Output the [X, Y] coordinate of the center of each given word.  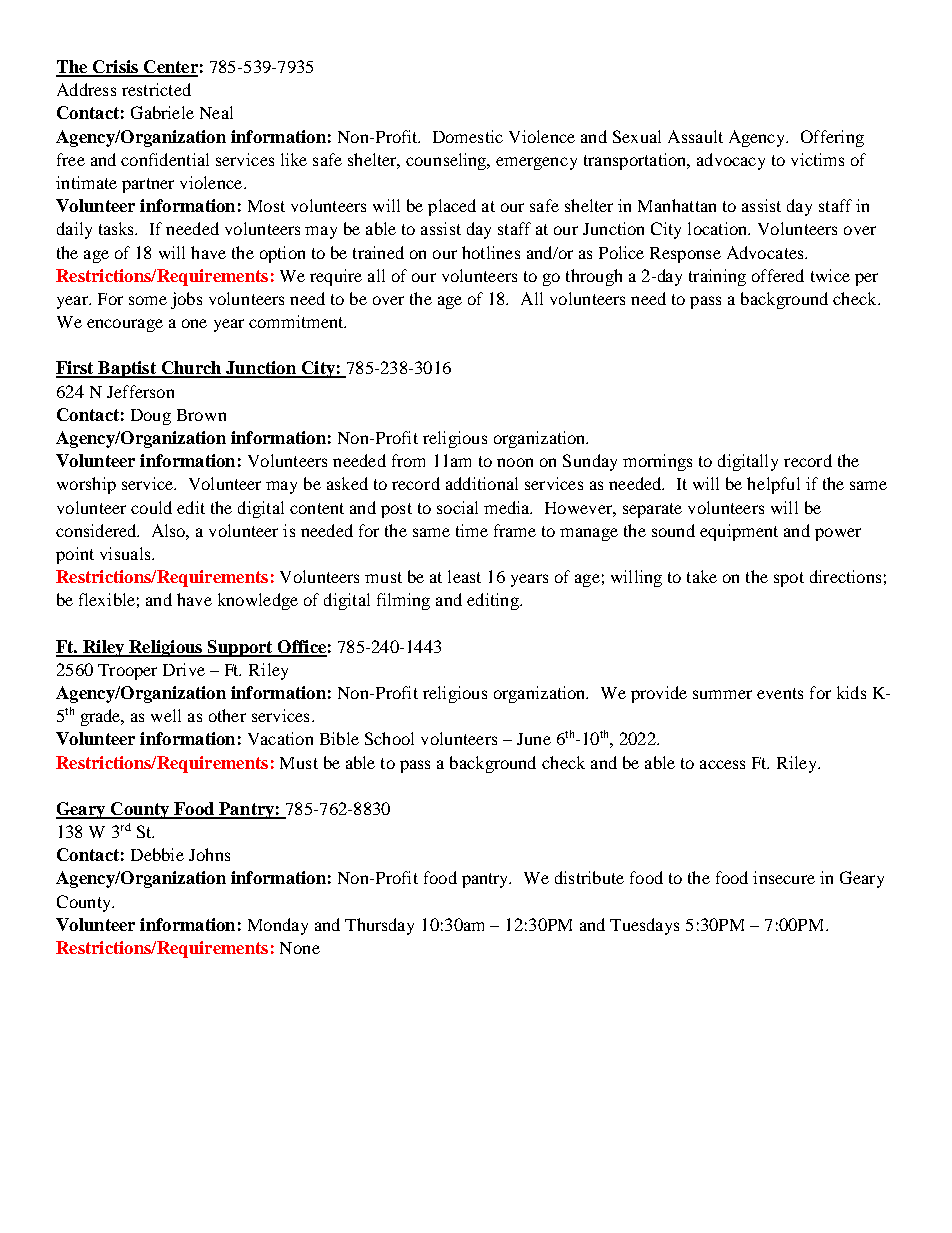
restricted [156, 89]
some [148, 300]
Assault [695, 136]
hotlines [491, 252]
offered [778, 275]
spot [789, 579]
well [166, 715]
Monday [278, 926]
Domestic [468, 136]
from [408, 460]
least [464, 576]
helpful [773, 485]
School [389, 738]
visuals [126, 553]
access [722, 764]
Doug [151, 417]
